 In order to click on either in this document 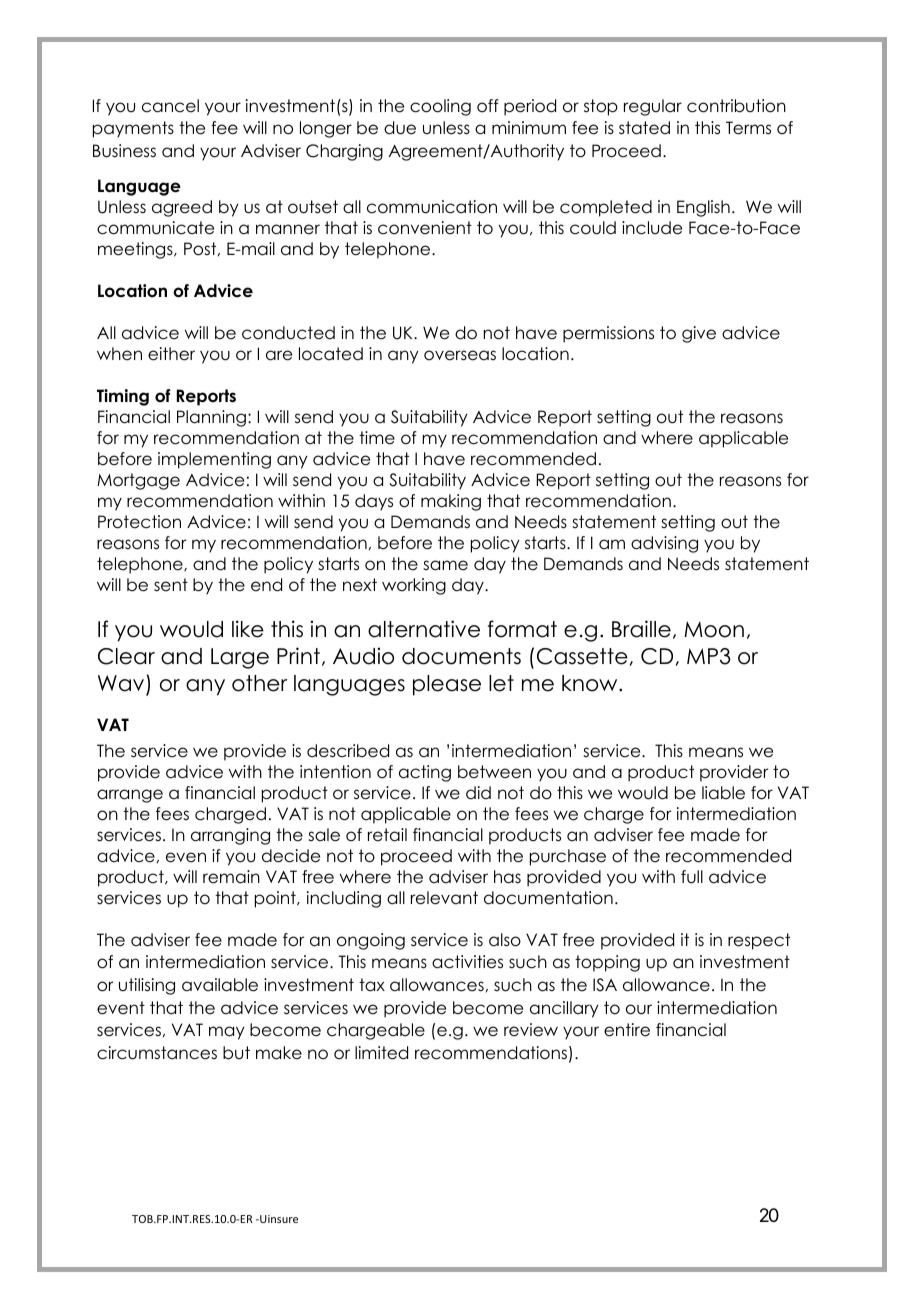, I will do `click(171, 354)`.
